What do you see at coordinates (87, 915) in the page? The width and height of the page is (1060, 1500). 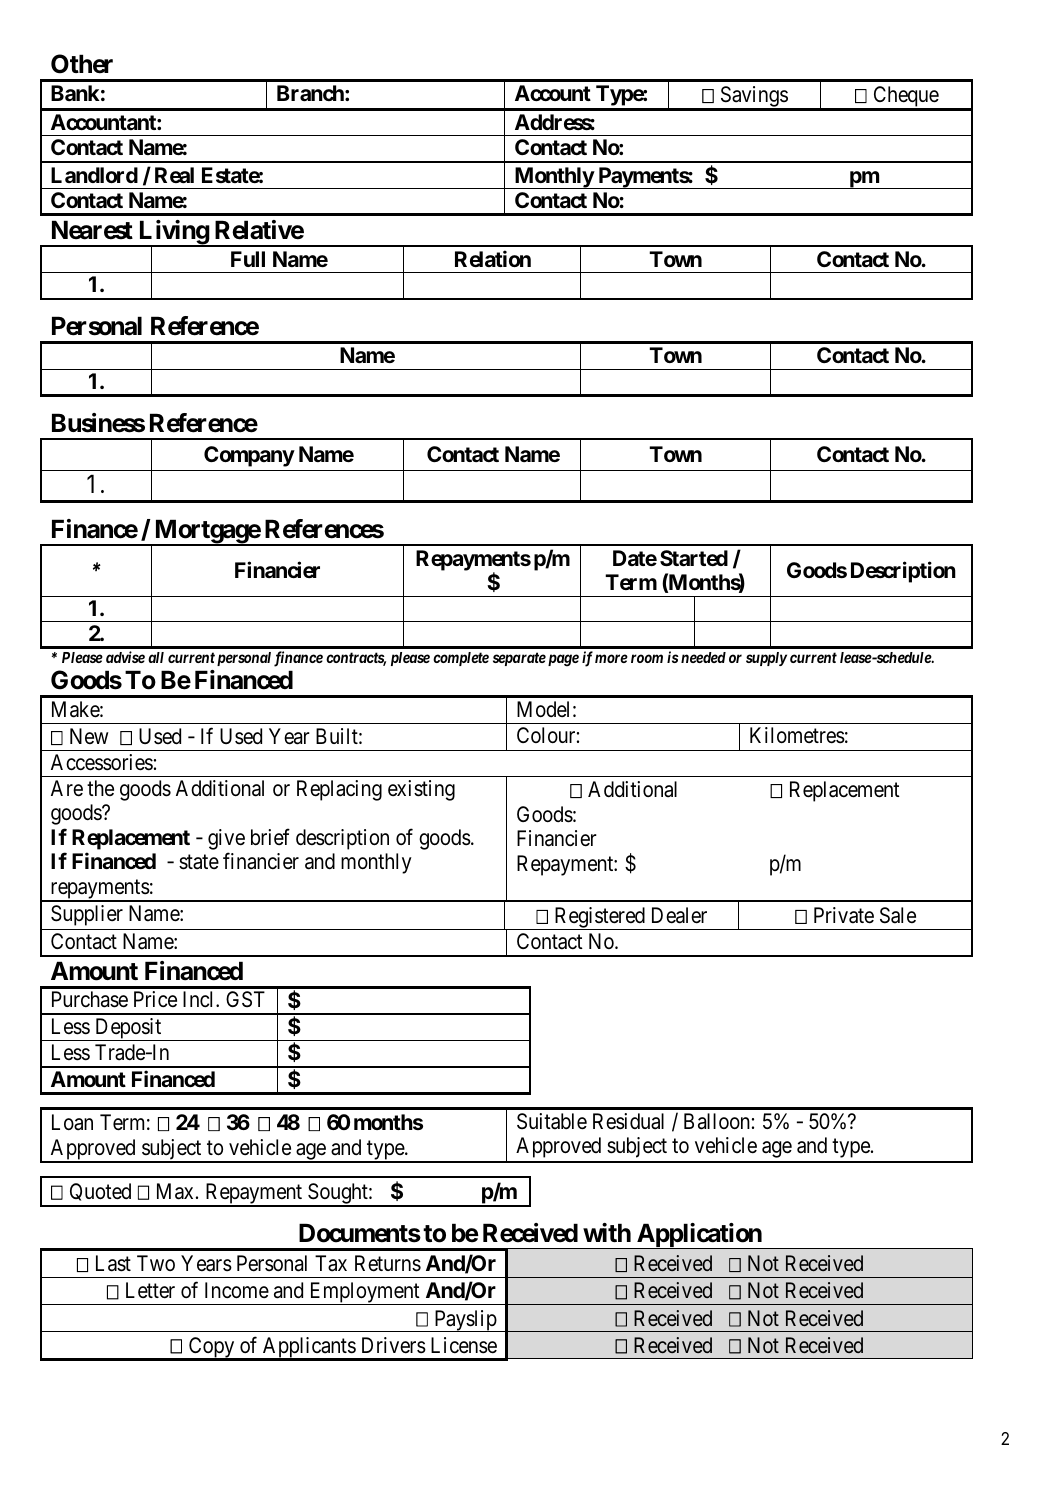 I see `Supplier` at bounding box center [87, 915].
